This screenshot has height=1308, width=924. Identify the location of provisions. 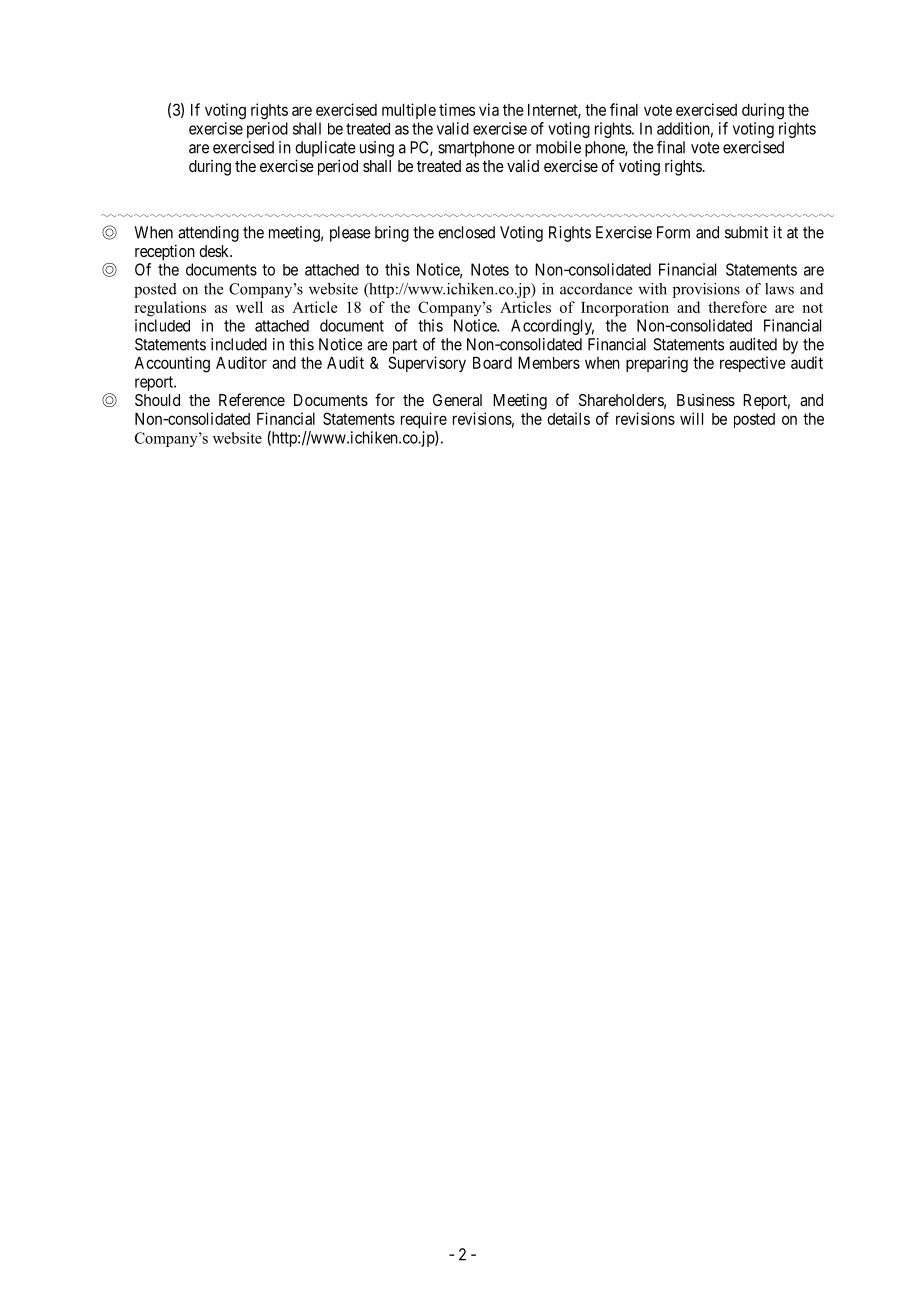
(706, 290).
